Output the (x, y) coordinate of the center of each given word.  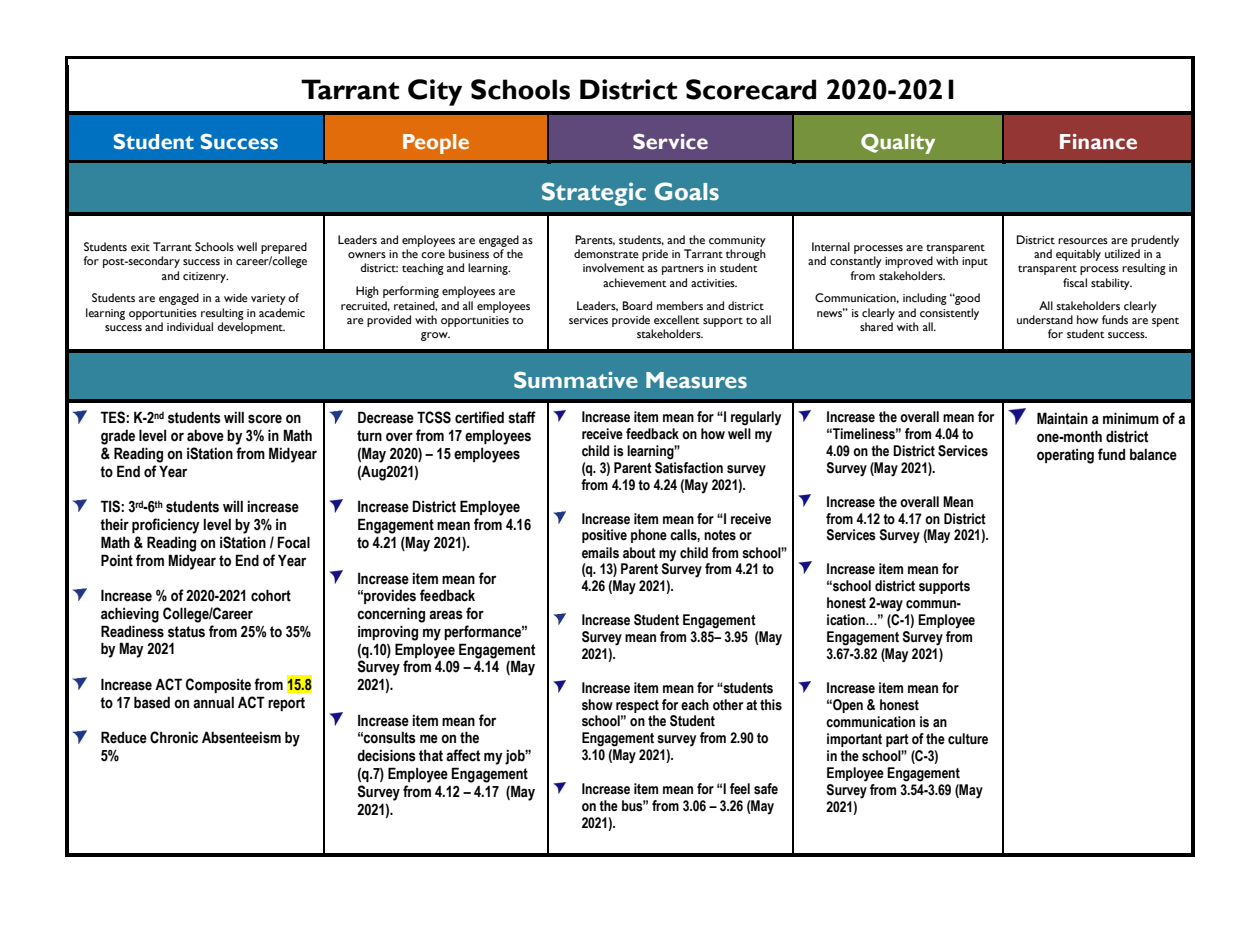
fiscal (1075, 282)
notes (720, 535)
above (205, 435)
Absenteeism (241, 737)
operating (1065, 456)
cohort (271, 595)
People (436, 144)
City (435, 92)
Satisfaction (689, 466)
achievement (635, 282)
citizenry (205, 277)
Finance (1098, 142)
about (639, 553)
